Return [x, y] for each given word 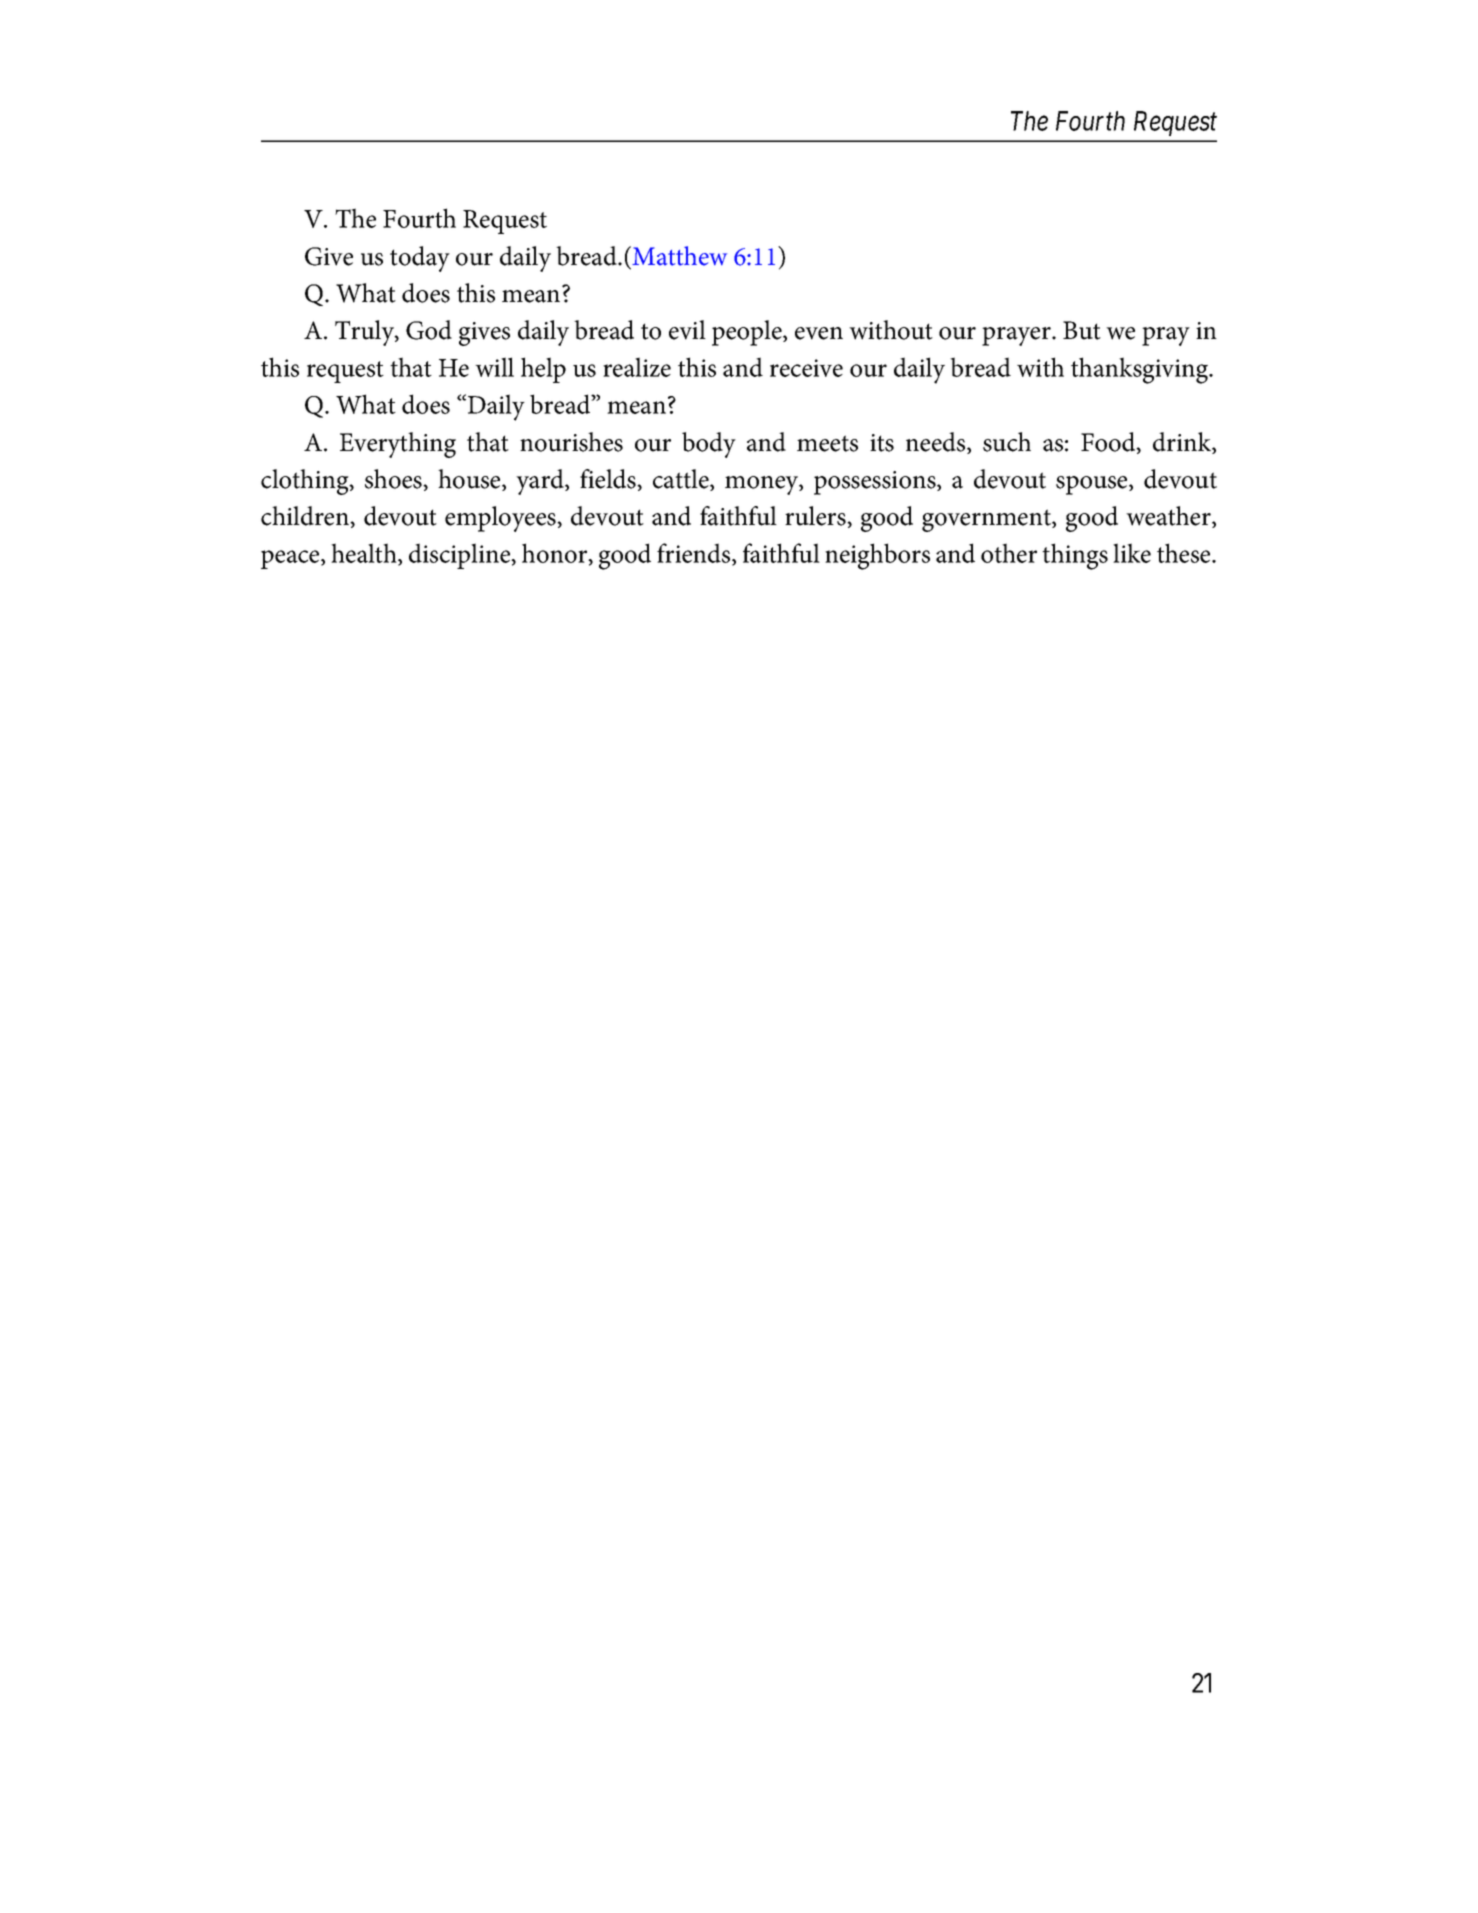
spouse [1093, 485]
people [748, 333]
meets [827, 443]
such [1007, 442]
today [420, 259]
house [470, 480]
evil [687, 330]
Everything [398, 445]
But [1082, 330]
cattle [682, 480]
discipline [461, 556]
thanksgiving [1141, 370]
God [429, 330]
